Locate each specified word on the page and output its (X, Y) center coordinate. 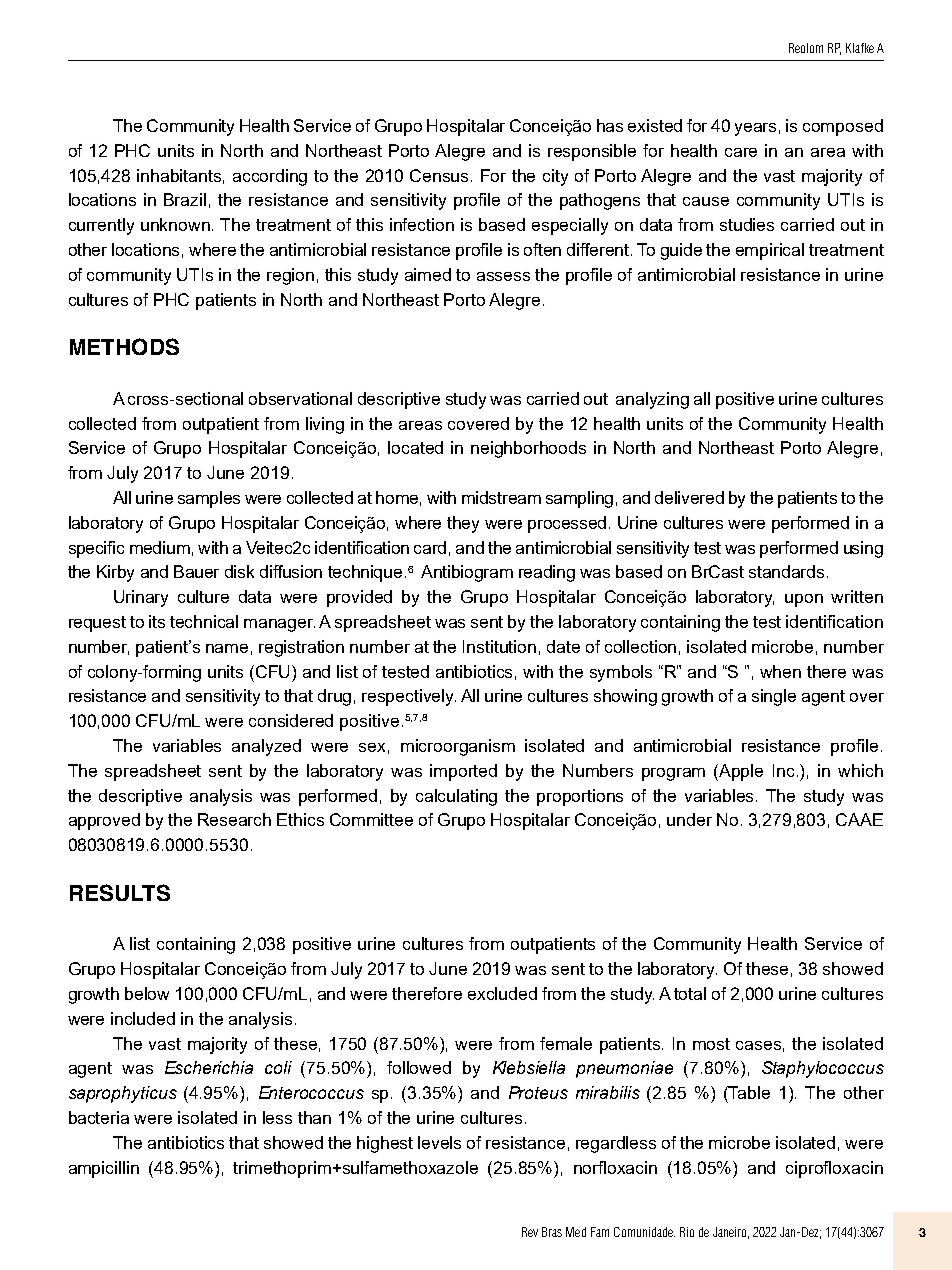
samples (209, 499)
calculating (456, 797)
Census (441, 175)
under (689, 819)
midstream (501, 497)
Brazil (185, 199)
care (741, 152)
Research (234, 819)
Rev (530, 1232)
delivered (689, 497)
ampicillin (104, 1169)
